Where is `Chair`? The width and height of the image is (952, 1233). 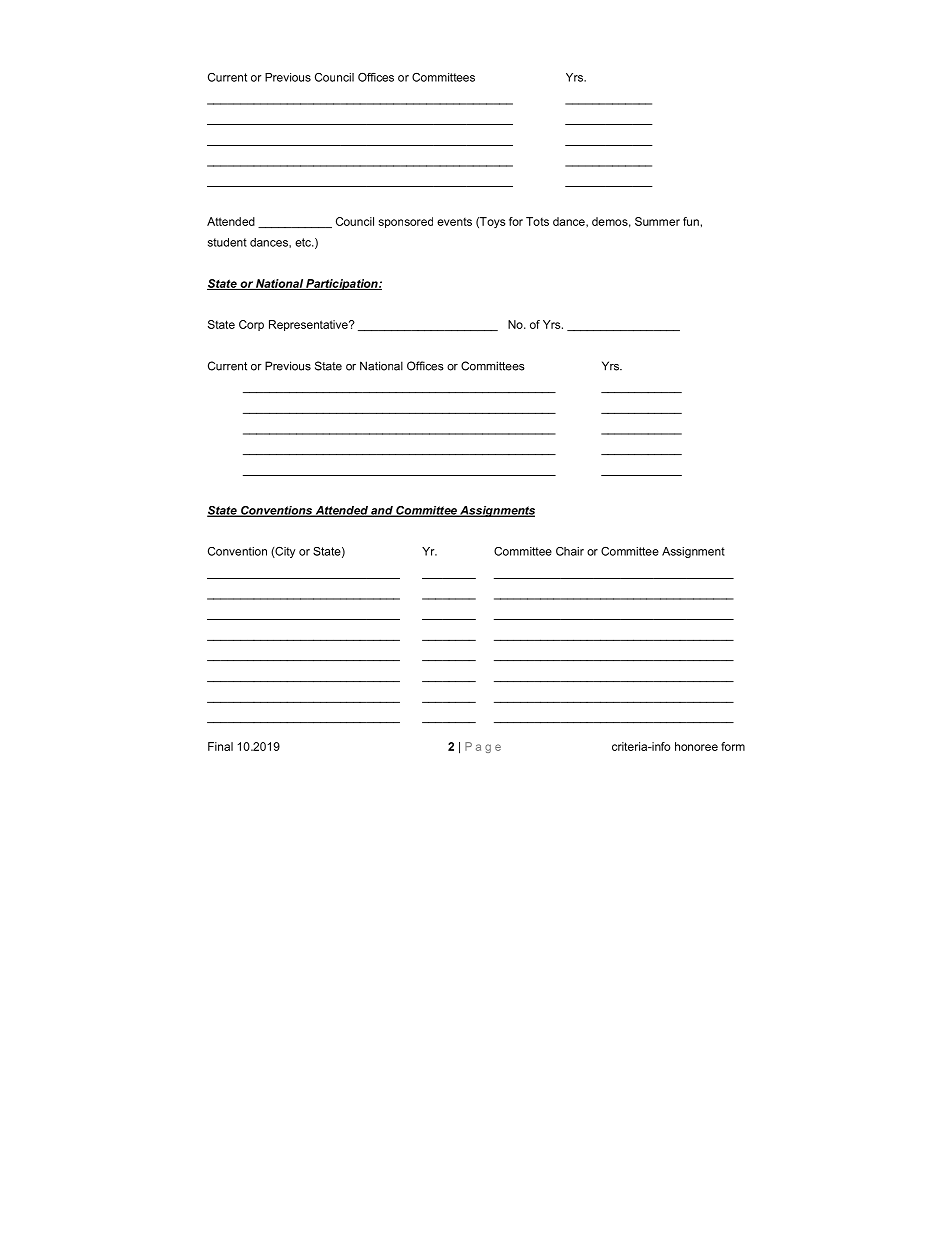
Chair is located at coordinates (570, 551).
